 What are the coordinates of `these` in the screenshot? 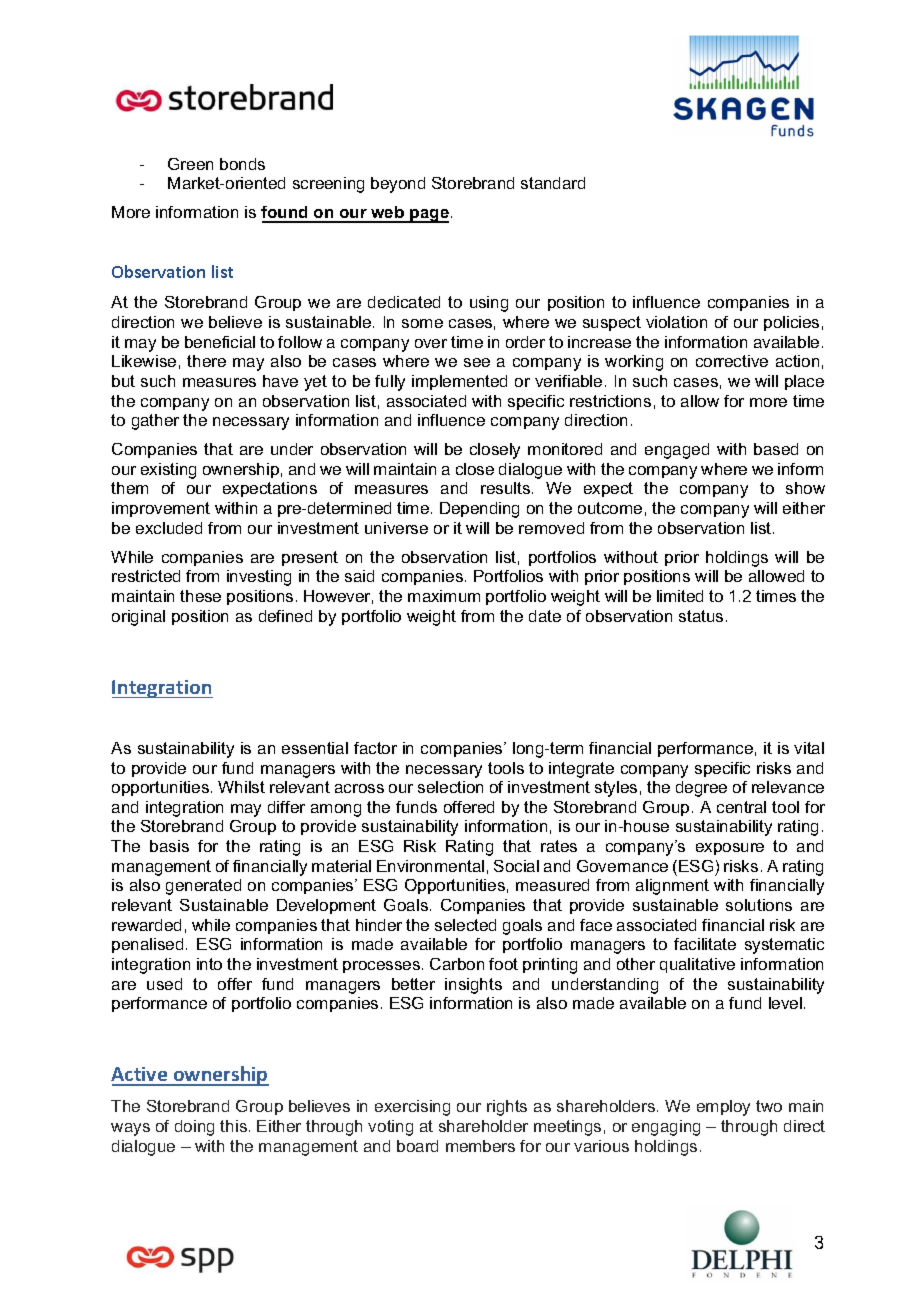 It's located at (200, 596).
